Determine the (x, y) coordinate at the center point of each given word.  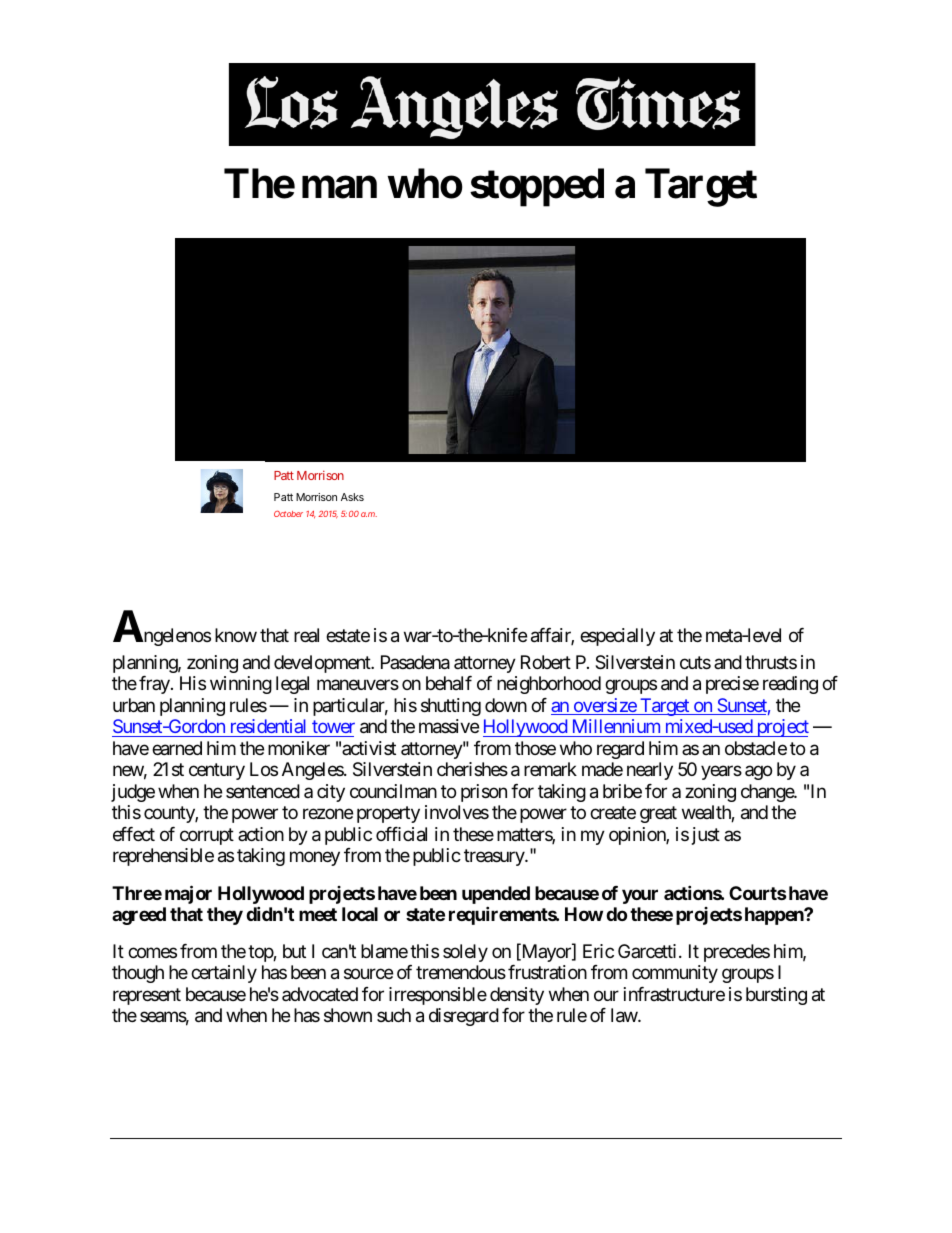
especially (617, 637)
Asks (352, 497)
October (288, 513)
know (236, 635)
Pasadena (415, 662)
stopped (537, 188)
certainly (224, 974)
